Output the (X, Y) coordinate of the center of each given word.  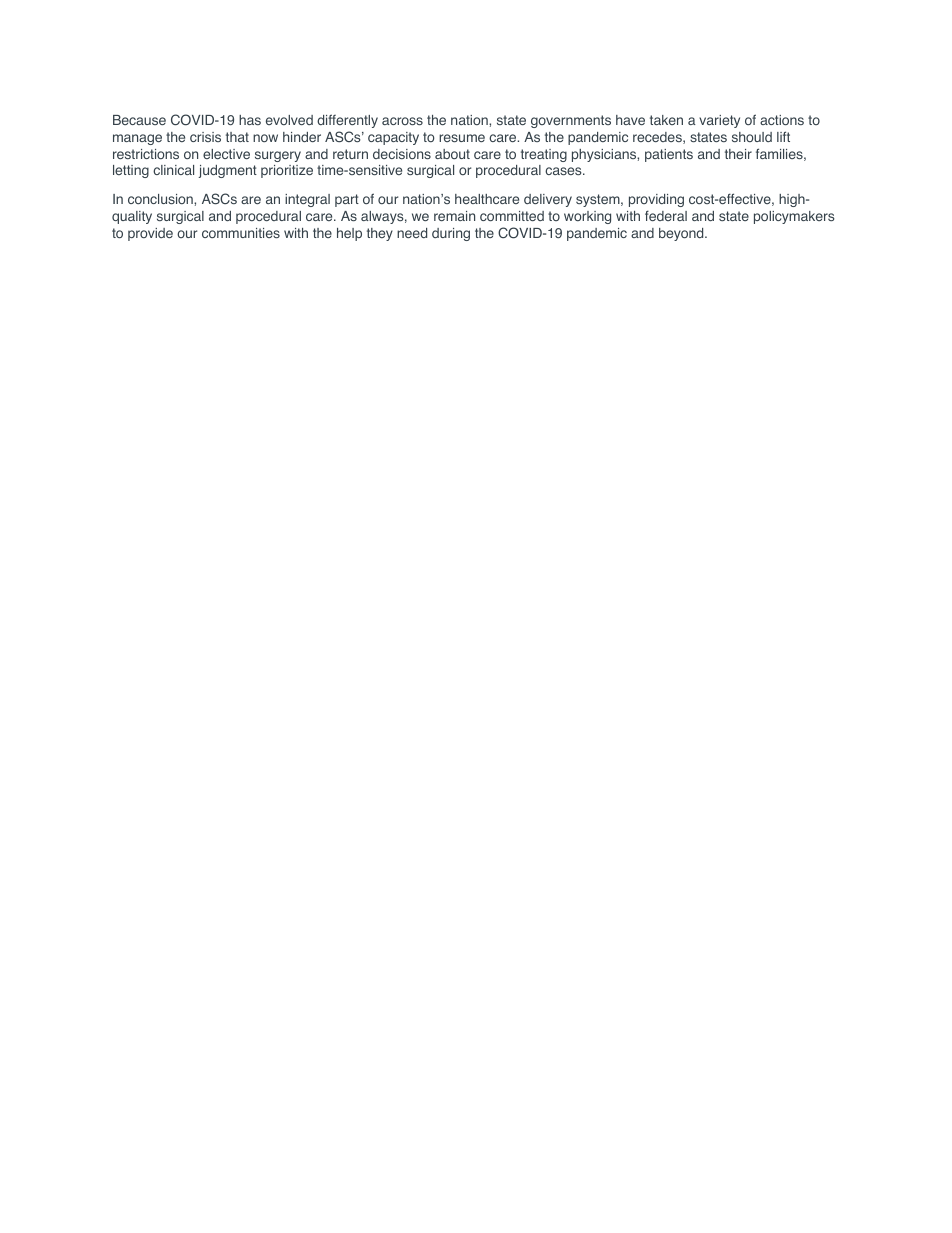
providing (656, 200)
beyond (682, 234)
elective (226, 154)
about (452, 154)
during (451, 234)
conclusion (161, 199)
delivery (548, 200)
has (250, 120)
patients (669, 155)
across (402, 121)
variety (719, 121)
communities (241, 233)
